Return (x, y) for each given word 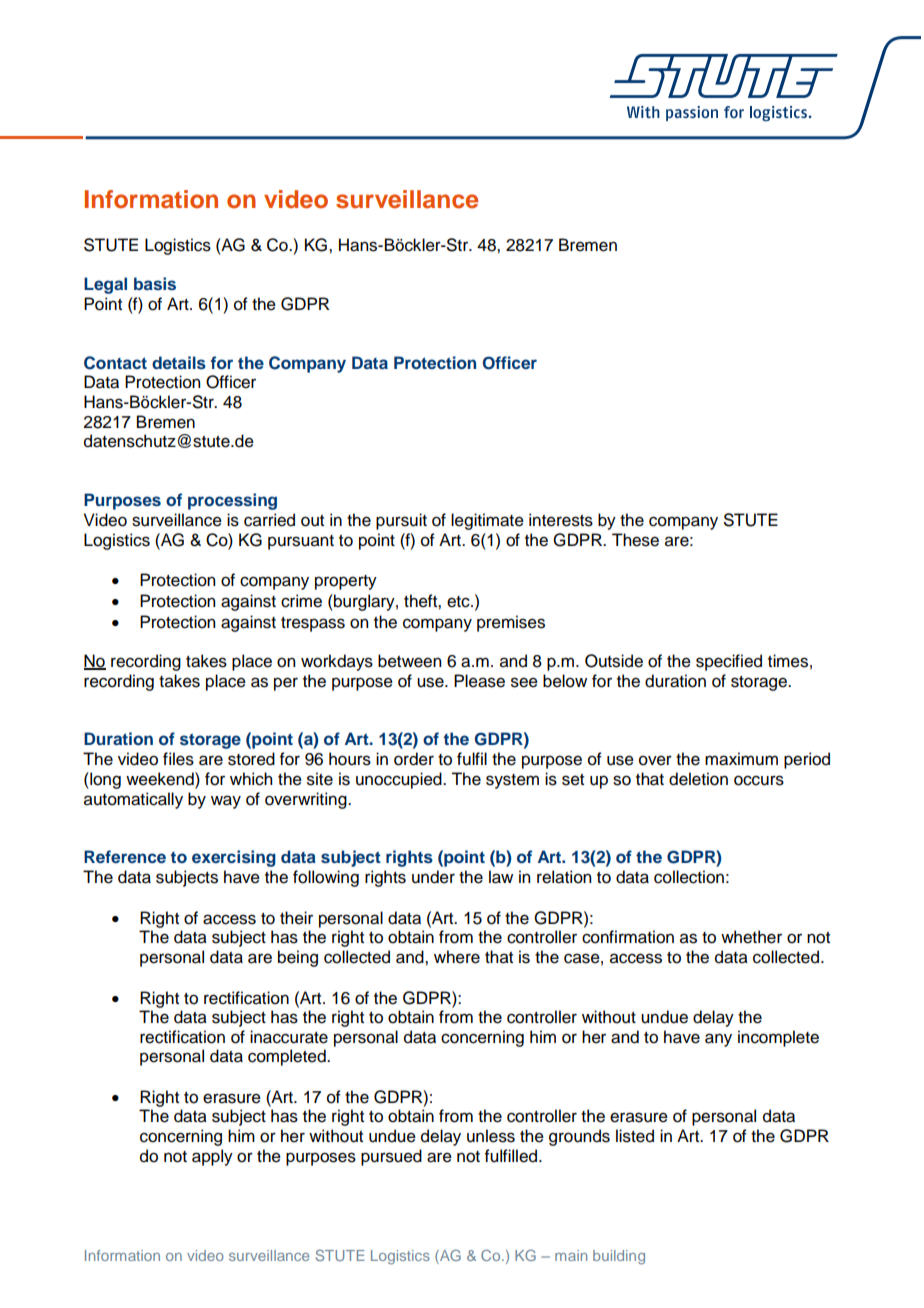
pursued (391, 1157)
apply (212, 1157)
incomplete (778, 1038)
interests (561, 520)
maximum (741, 759)
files (178, 759)
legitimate (487, 521)
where (457, 957)
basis (155, 284)
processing (232, 501)
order (414, 759)
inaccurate (289, 1037)
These (635, 540)
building (619, 1257)
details (179, 363)
